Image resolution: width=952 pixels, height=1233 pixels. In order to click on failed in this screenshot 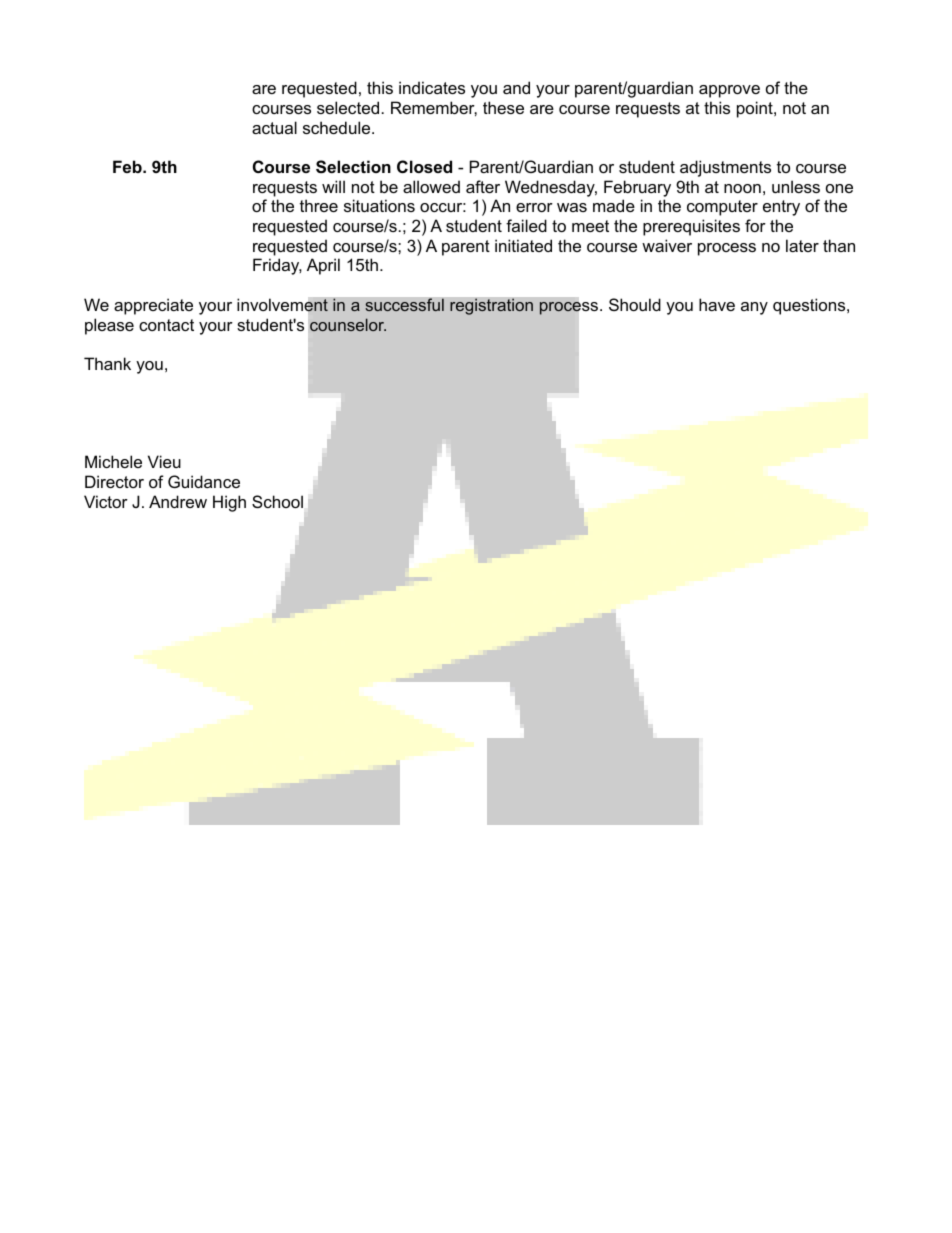, I will do `click(526, 225)`.
